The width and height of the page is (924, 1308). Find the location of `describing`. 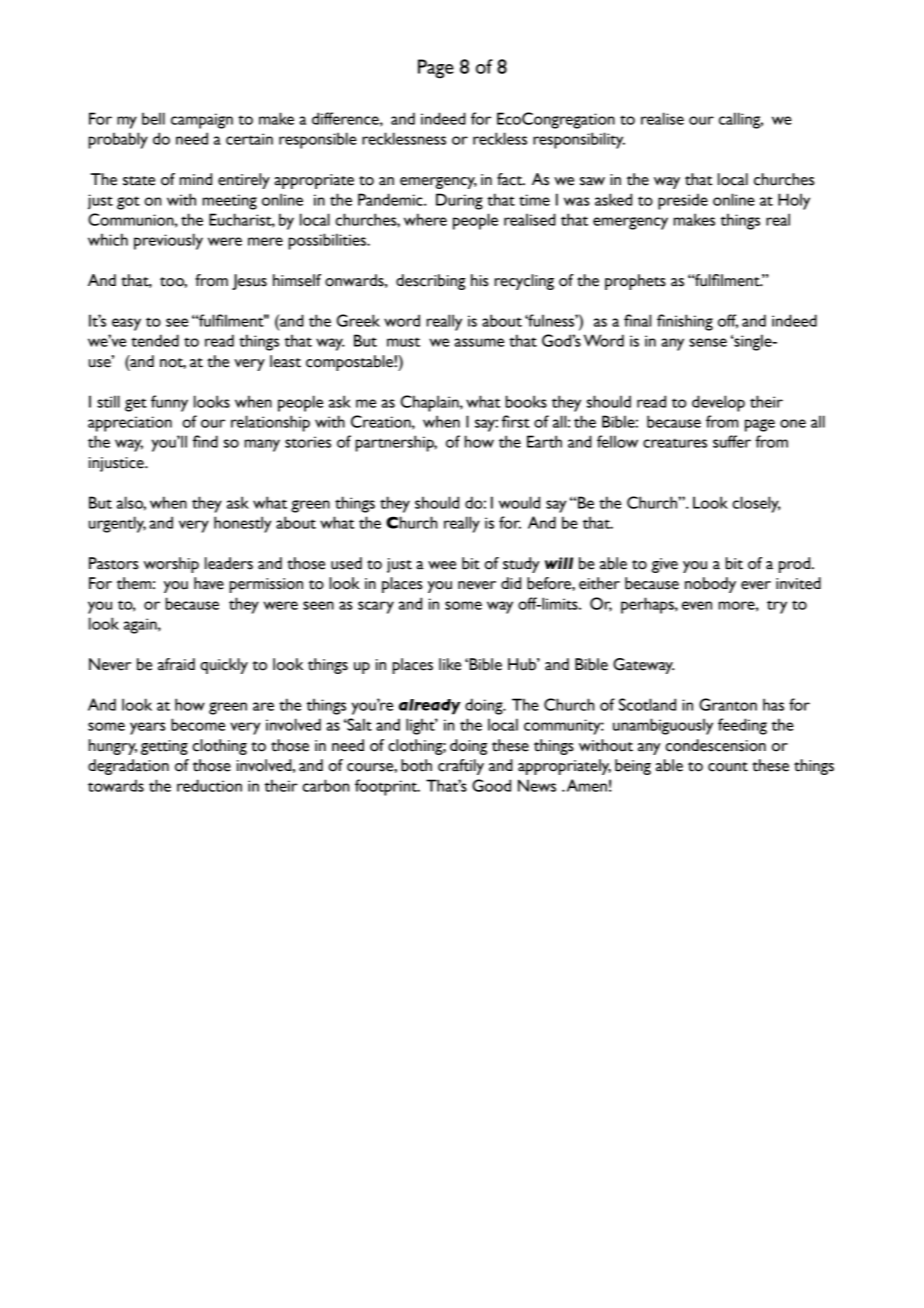

describing is located at coordinates (431, 282).
